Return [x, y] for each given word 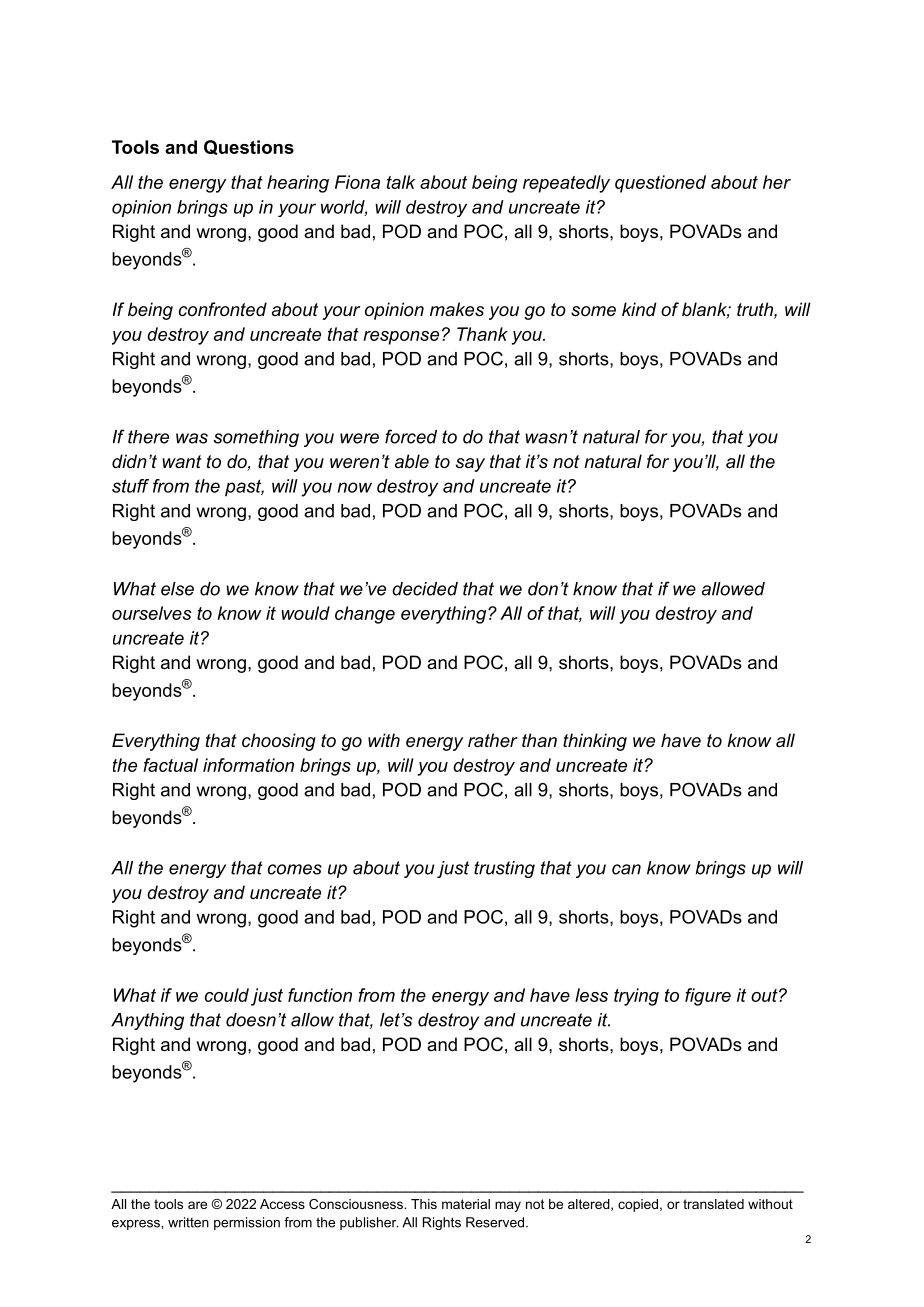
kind [639, 309]
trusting [504, 869]
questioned [660, 184]
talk [401, 182]
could [227, 995]
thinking [595, 742]
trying [636, 997]
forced [411, 436]
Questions [249, 147]
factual [170, 765]
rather [493, 740]
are [197, 1205]
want [182, 461]
